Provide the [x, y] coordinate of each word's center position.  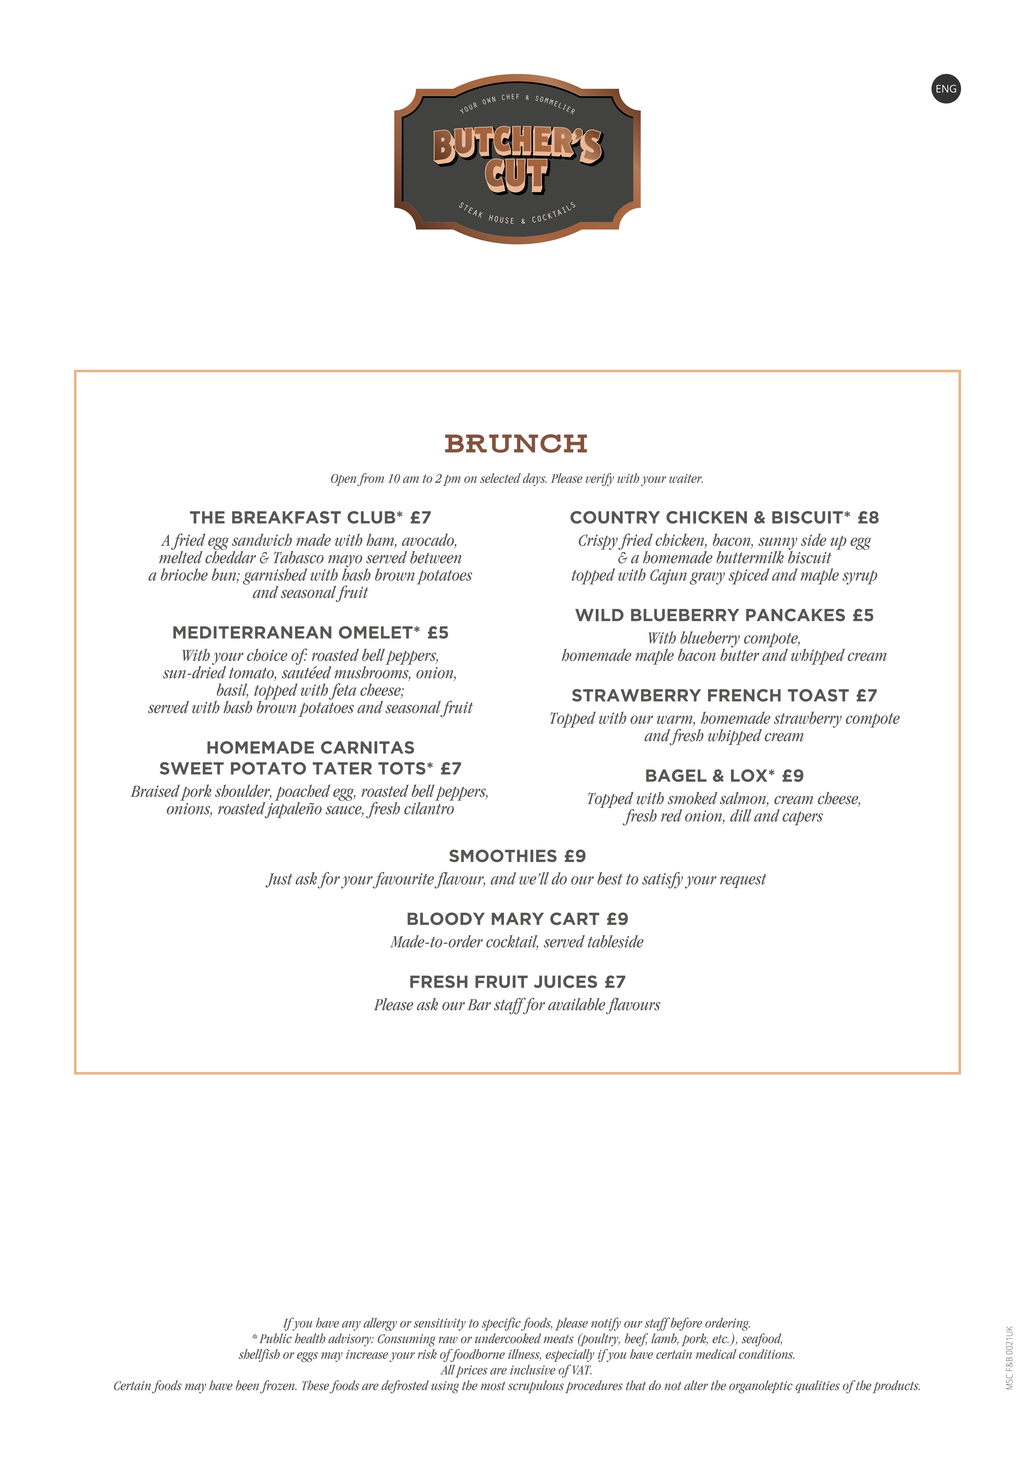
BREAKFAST [286, 517]
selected [500, 478]
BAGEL [676, 775]
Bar [479, 1005]
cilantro [429, 807]
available [577, 1004]
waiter [686, 478]
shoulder [243, 792]
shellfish [259, 1355]
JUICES [565, 981]
